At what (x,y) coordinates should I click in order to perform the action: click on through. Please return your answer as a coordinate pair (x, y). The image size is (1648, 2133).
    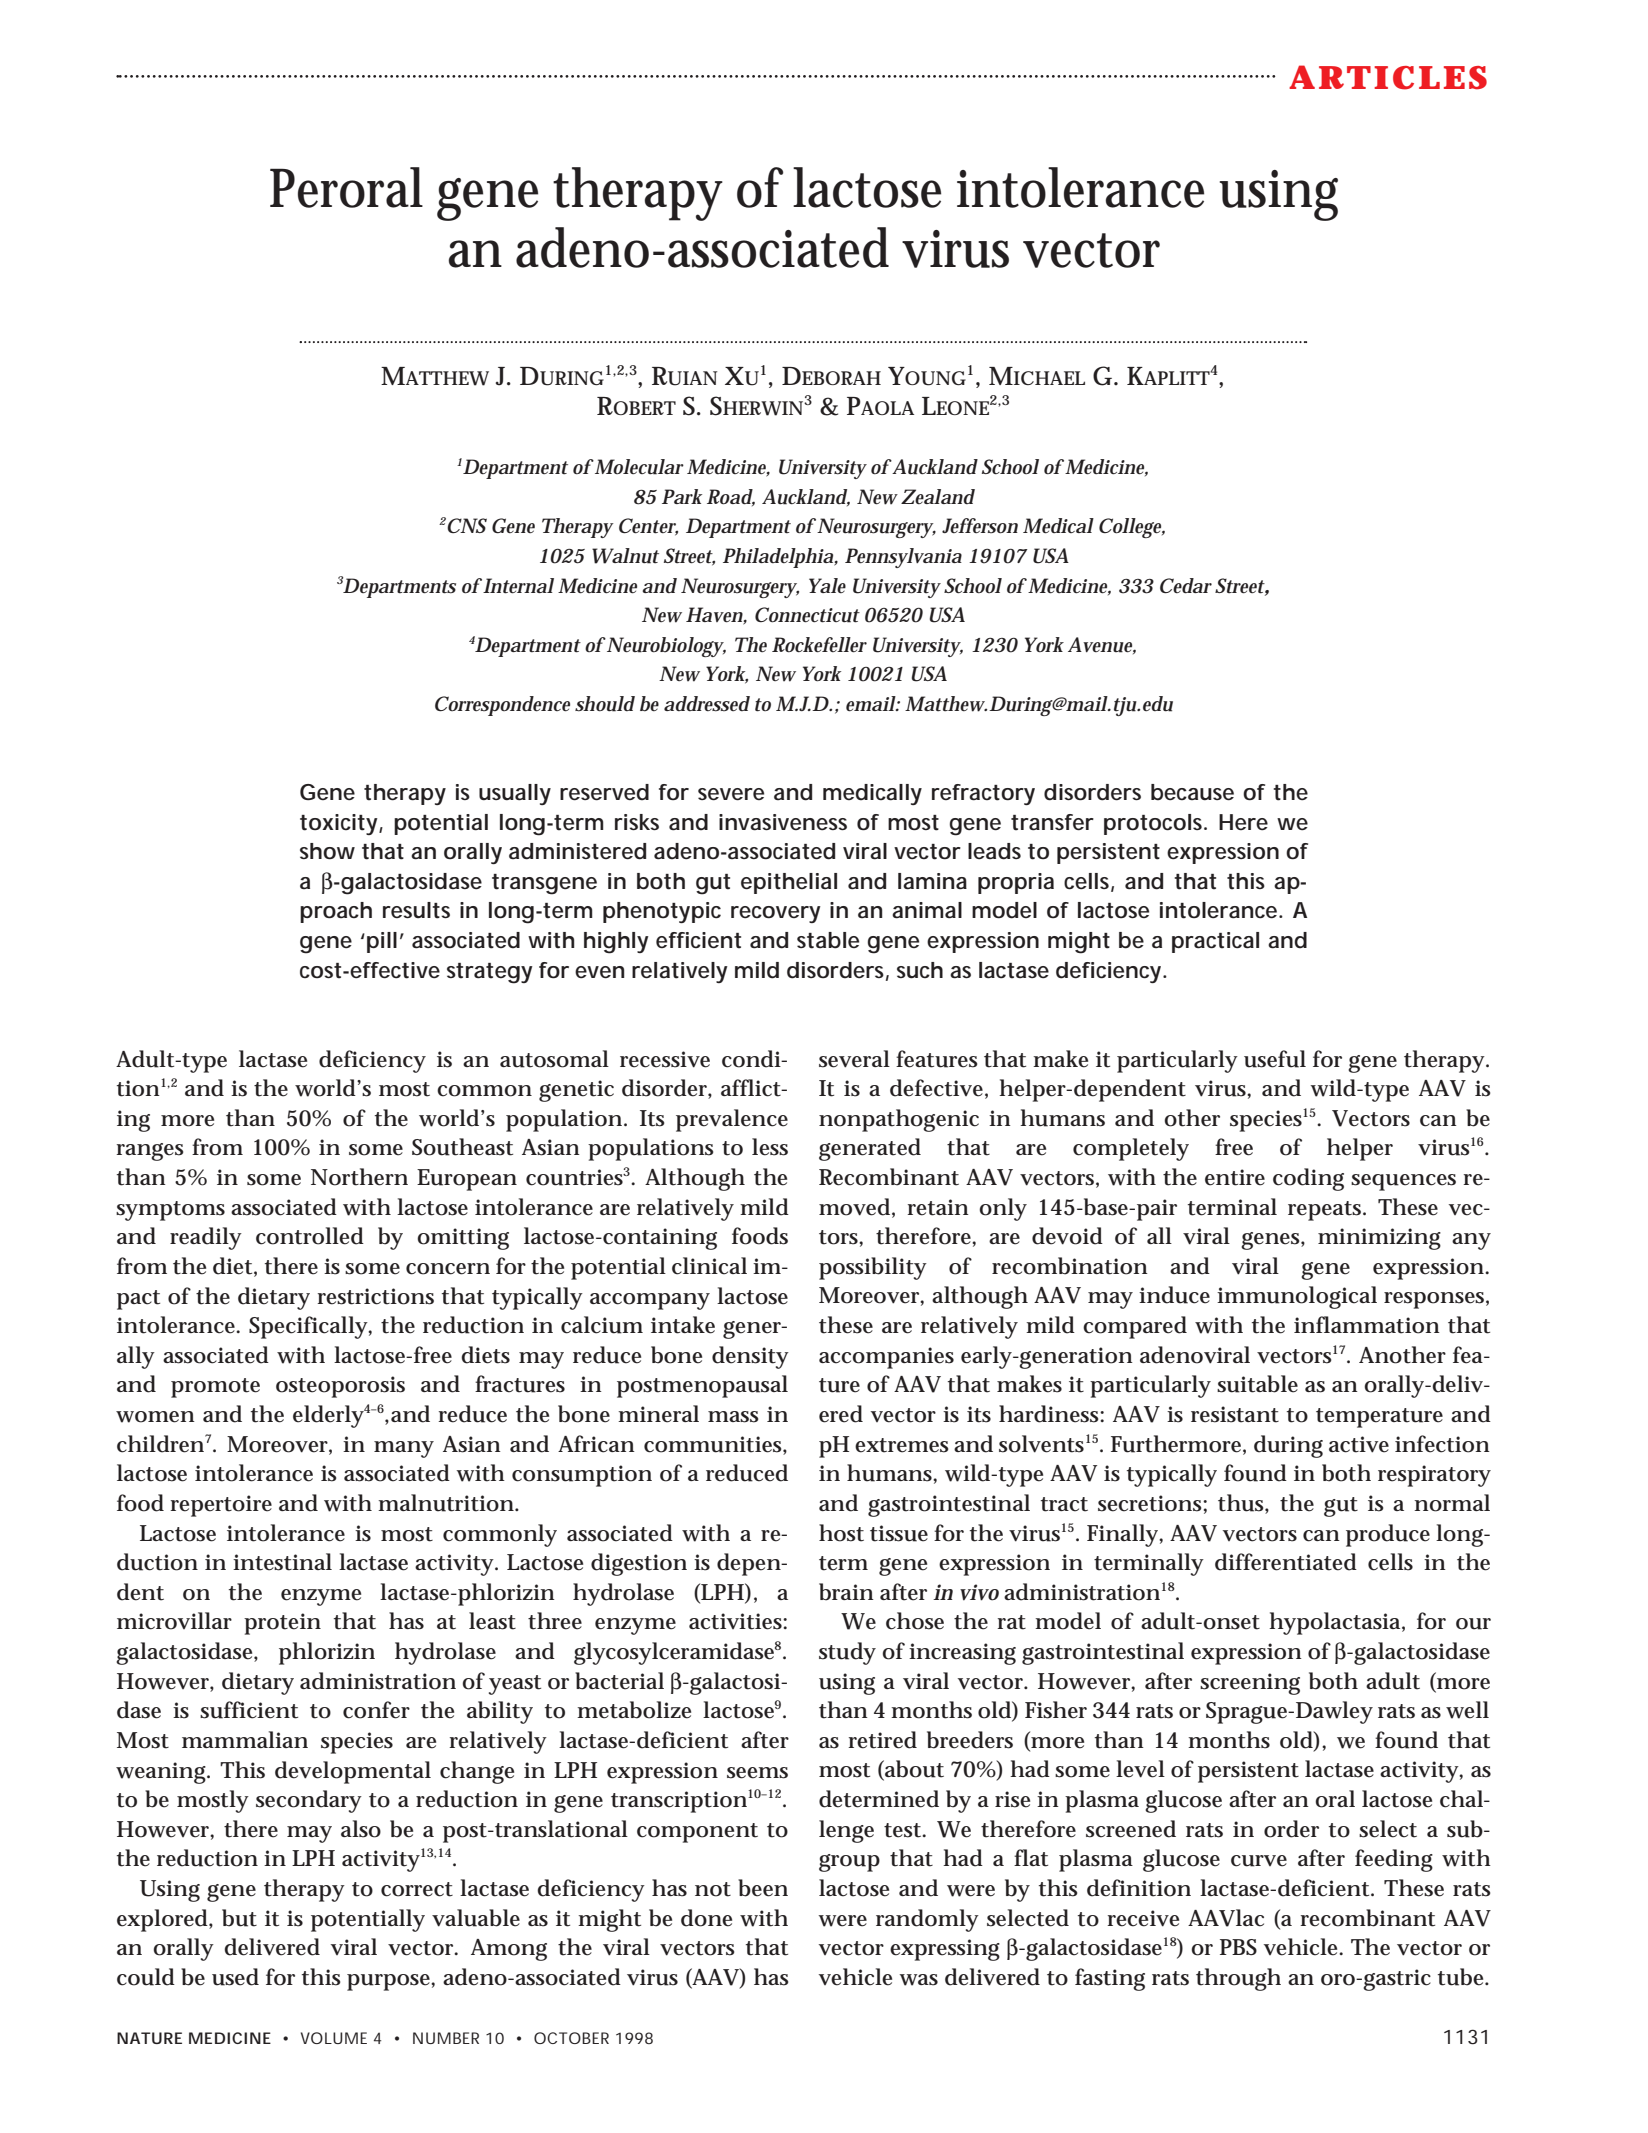
    Looking at the image, I should click on (1238, 1979).
